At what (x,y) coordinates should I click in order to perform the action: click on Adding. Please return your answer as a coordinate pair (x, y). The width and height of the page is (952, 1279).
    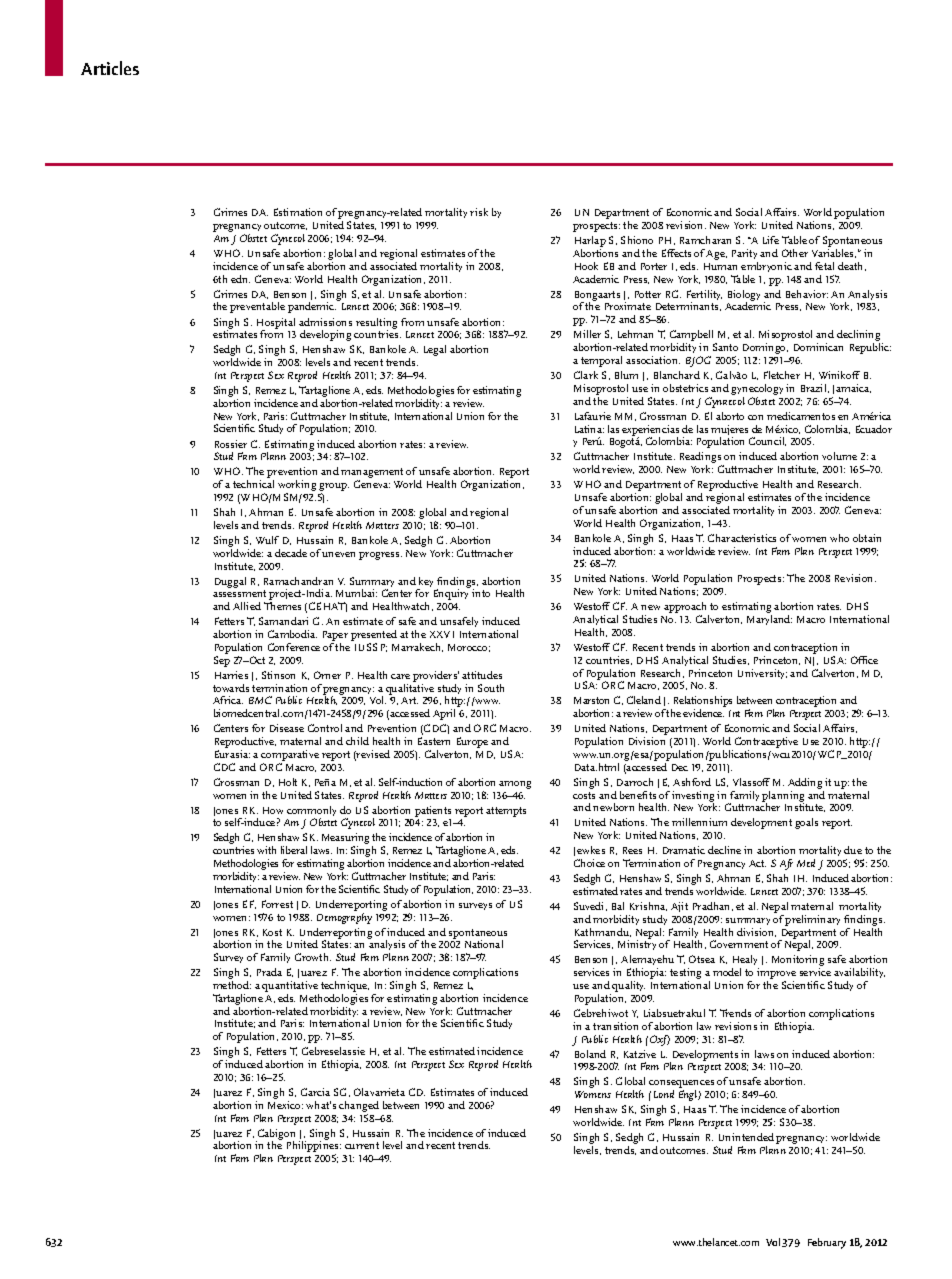
    Looking at the image, I should click on (806, 785).
